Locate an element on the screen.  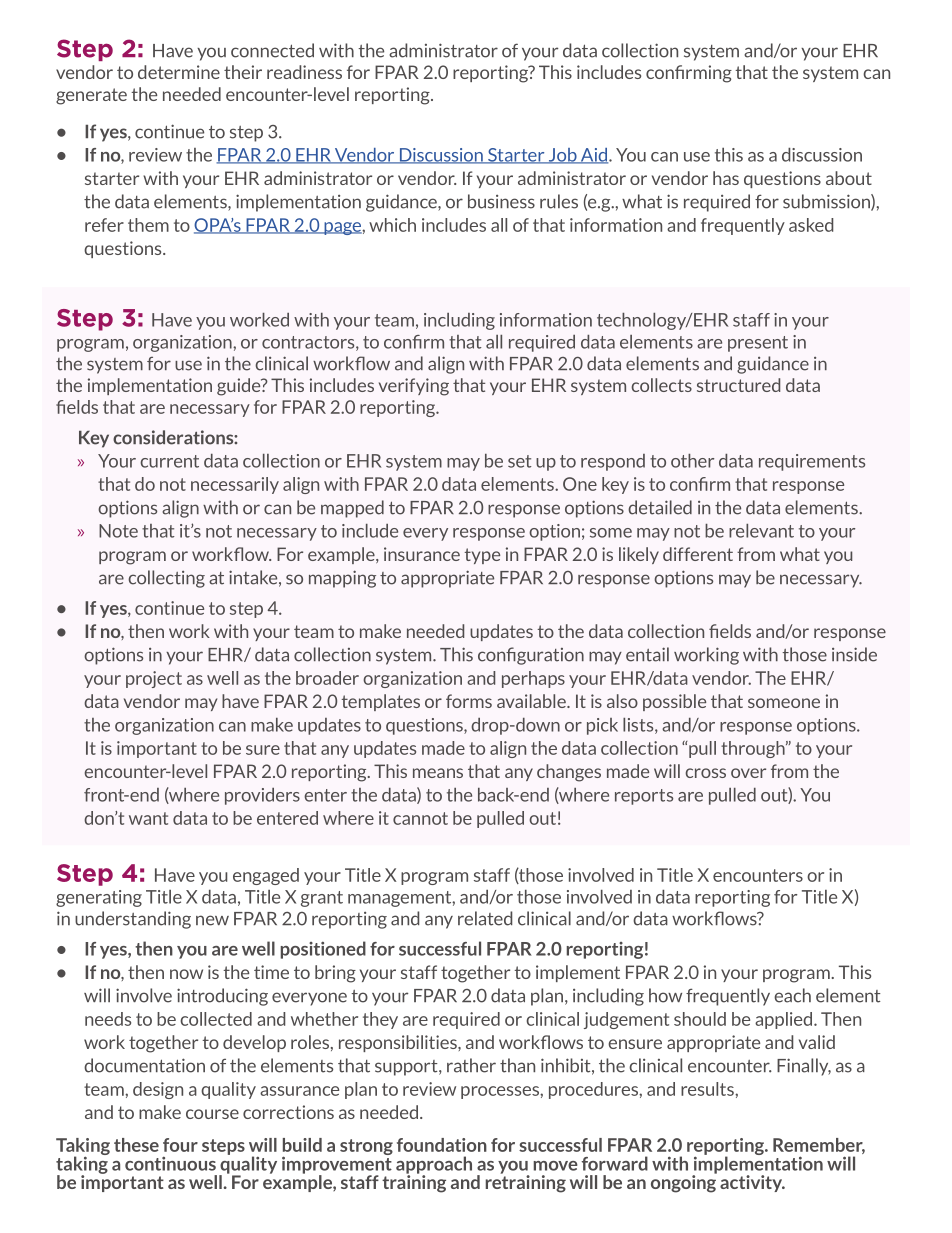
determine is located at coordinates (179, 72).
